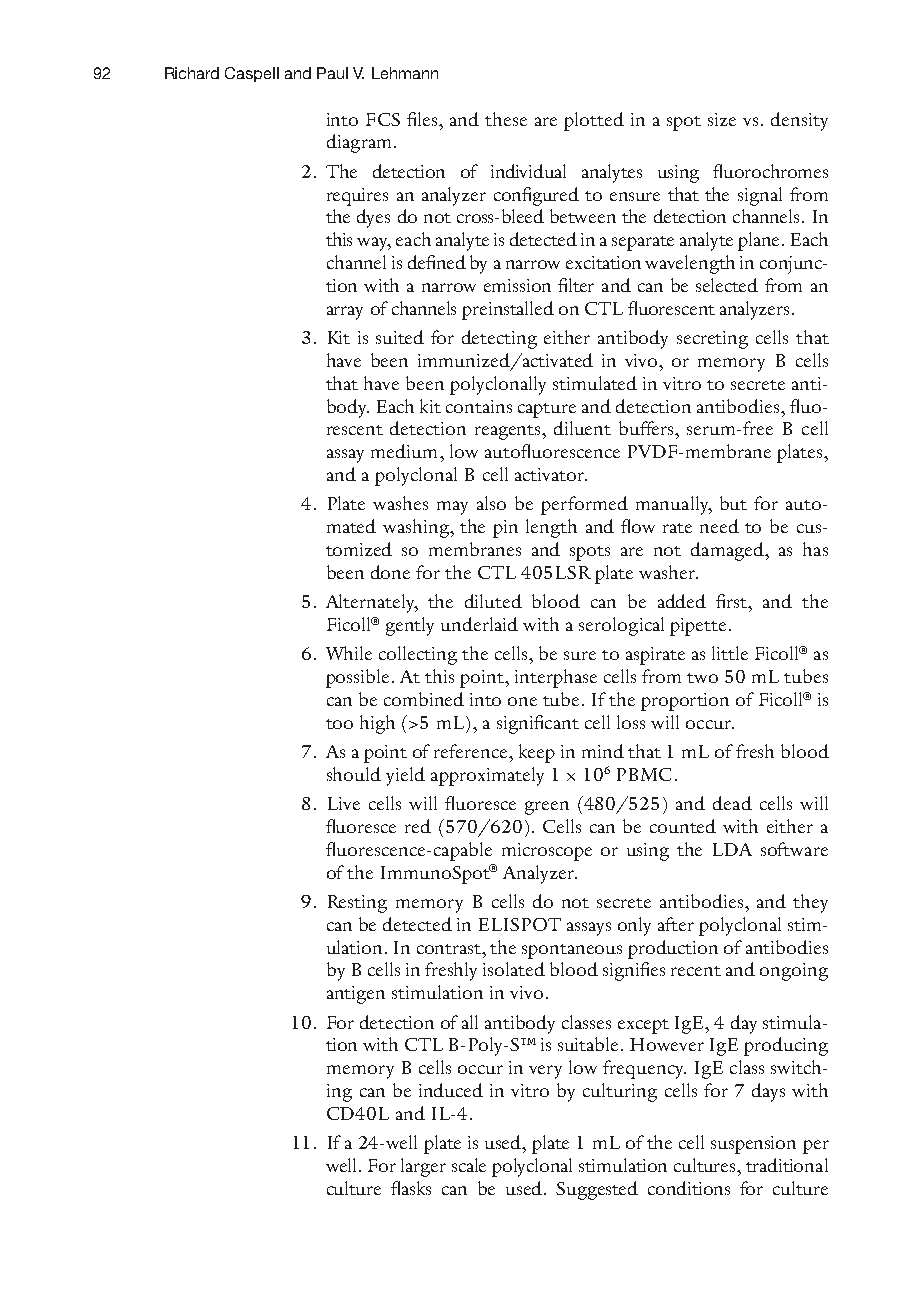 Image resolution: width=922 pixels, height=1316 pixels. What do you see at coordinates (506, 119) in the document?
I see `these` at bounding box center [506, 119].
